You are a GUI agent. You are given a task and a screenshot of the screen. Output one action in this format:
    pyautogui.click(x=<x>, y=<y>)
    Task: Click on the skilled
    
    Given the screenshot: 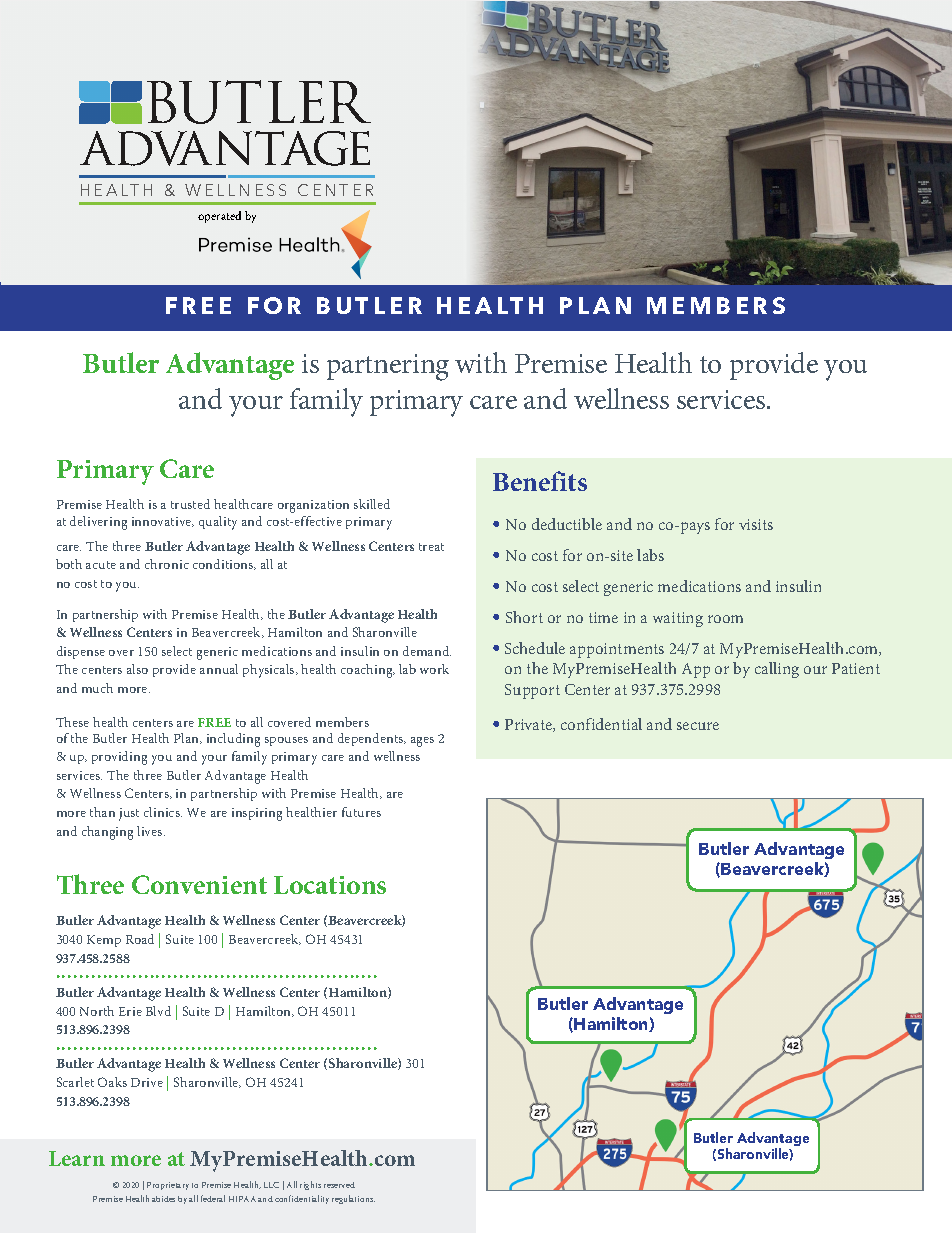 What is the action you would take?
    pyautogui.click(x=372, y=504)
